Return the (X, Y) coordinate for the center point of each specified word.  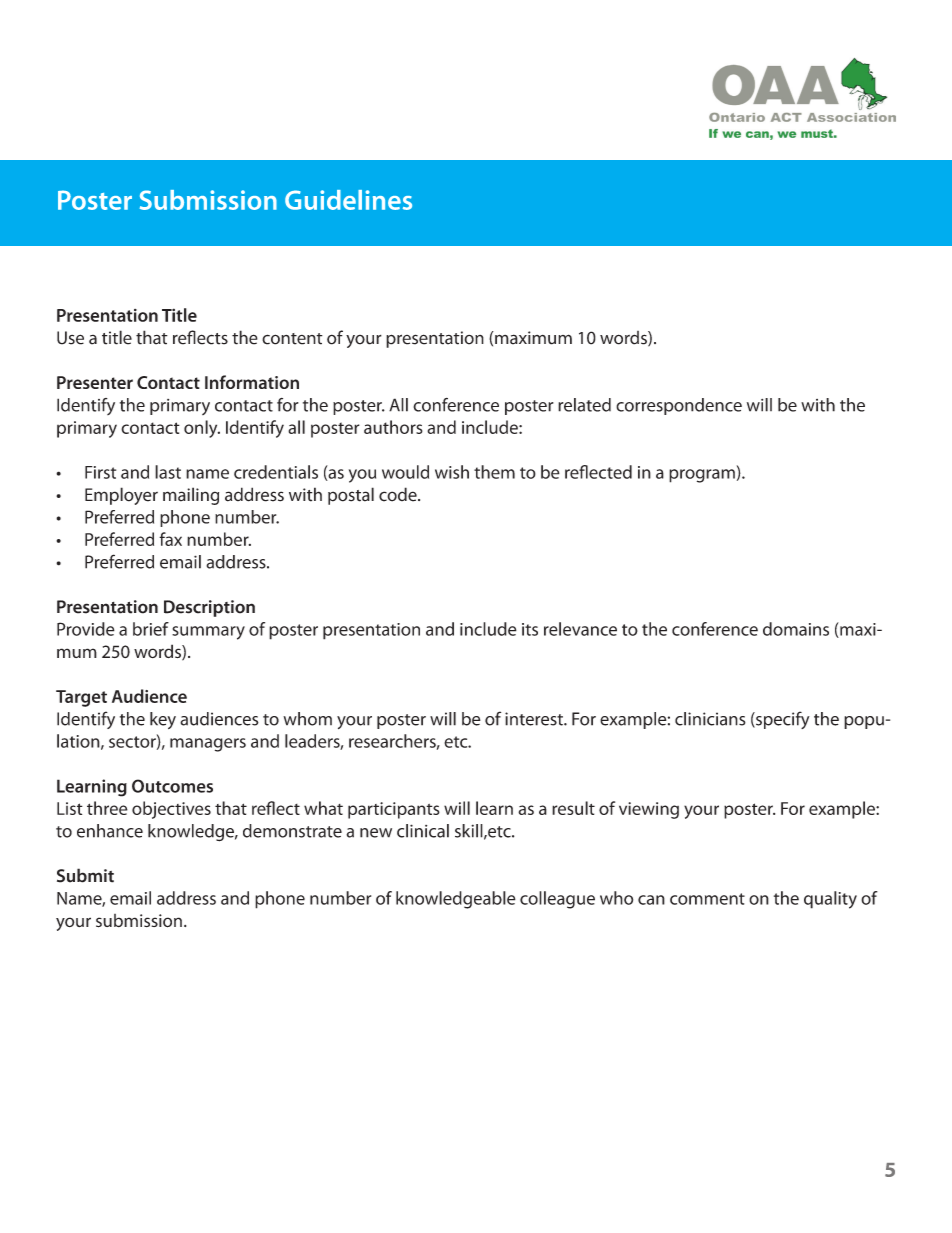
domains (796, 629)
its (530, 629)
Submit (85, 875)
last (168, 472)
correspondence (679, 406)
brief (151, 629)
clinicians (710, 719)
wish (452, 472)
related (584, 405)
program (702, 476)
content (292, 339)
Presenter (95, 382)
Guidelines (348, 200)
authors (393, 427)
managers (208, 745)
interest (535, 719)
